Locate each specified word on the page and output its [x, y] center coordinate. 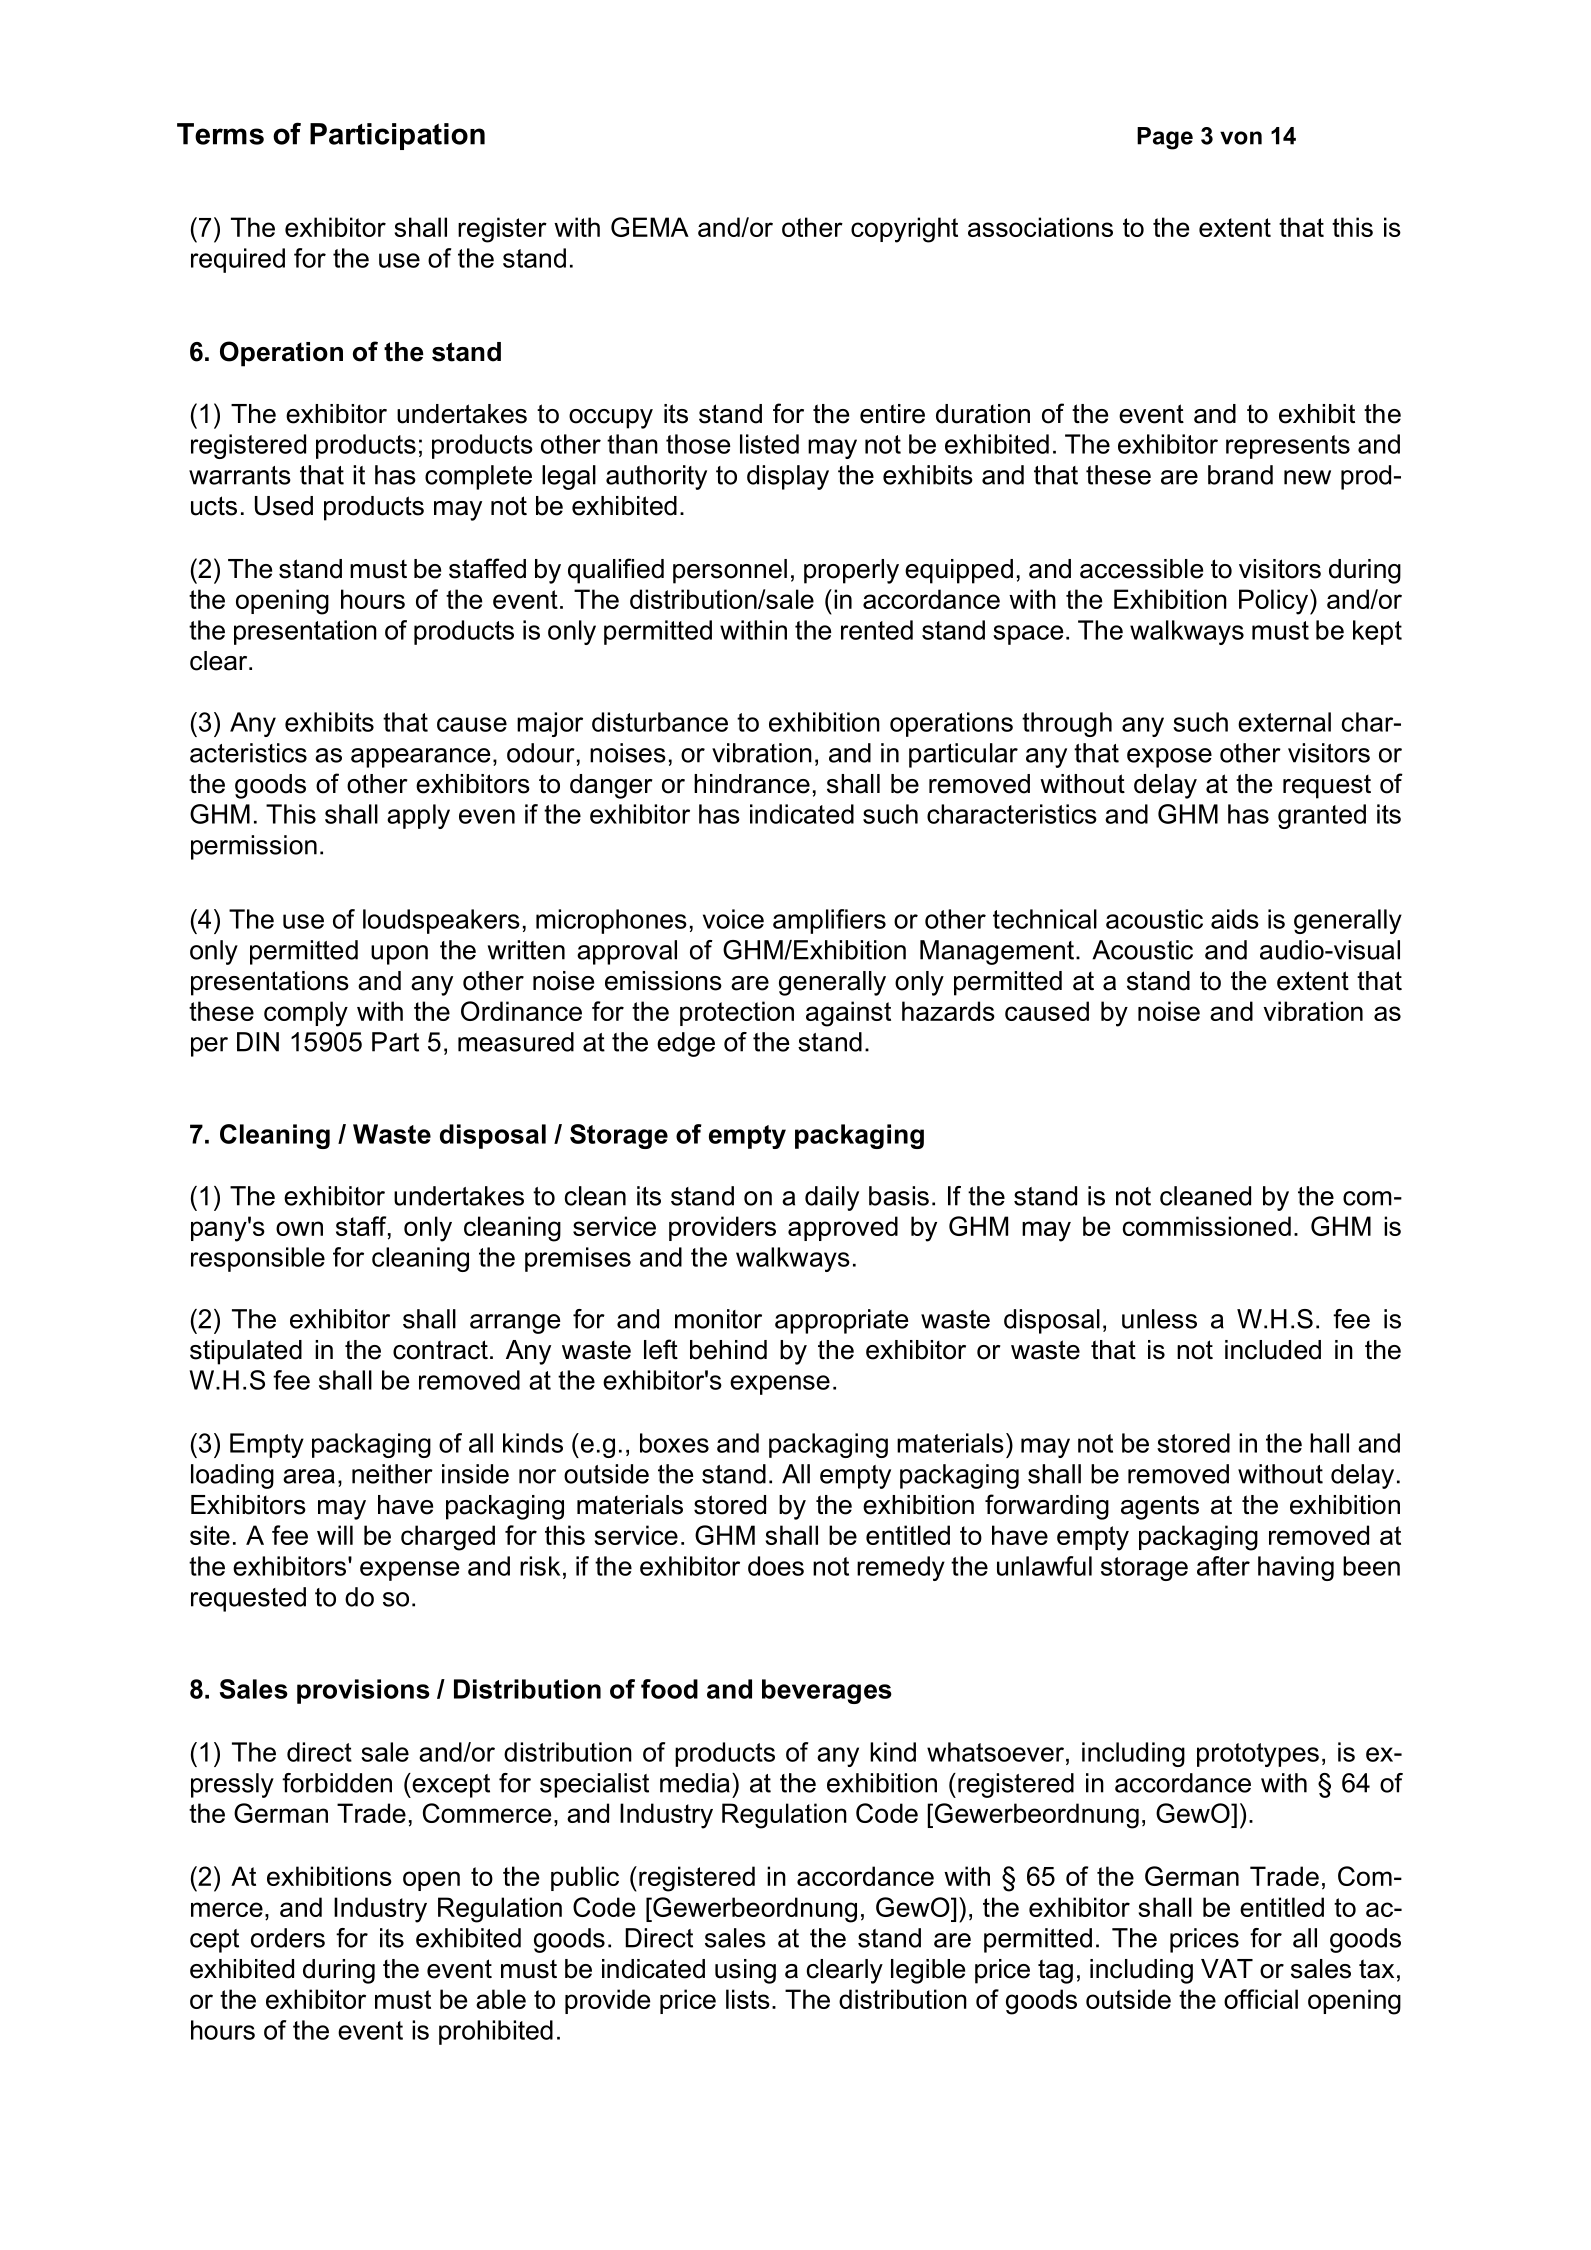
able [501, 1999]
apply [418, 816]
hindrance [752, 784]
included [1273, 1350]
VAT [1227, 1968]
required [238, 260]
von [1241, 138]
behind [728, 1350]
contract [440, 1350]
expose [1169, 758]
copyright [904, 230]
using [745, 1971]
